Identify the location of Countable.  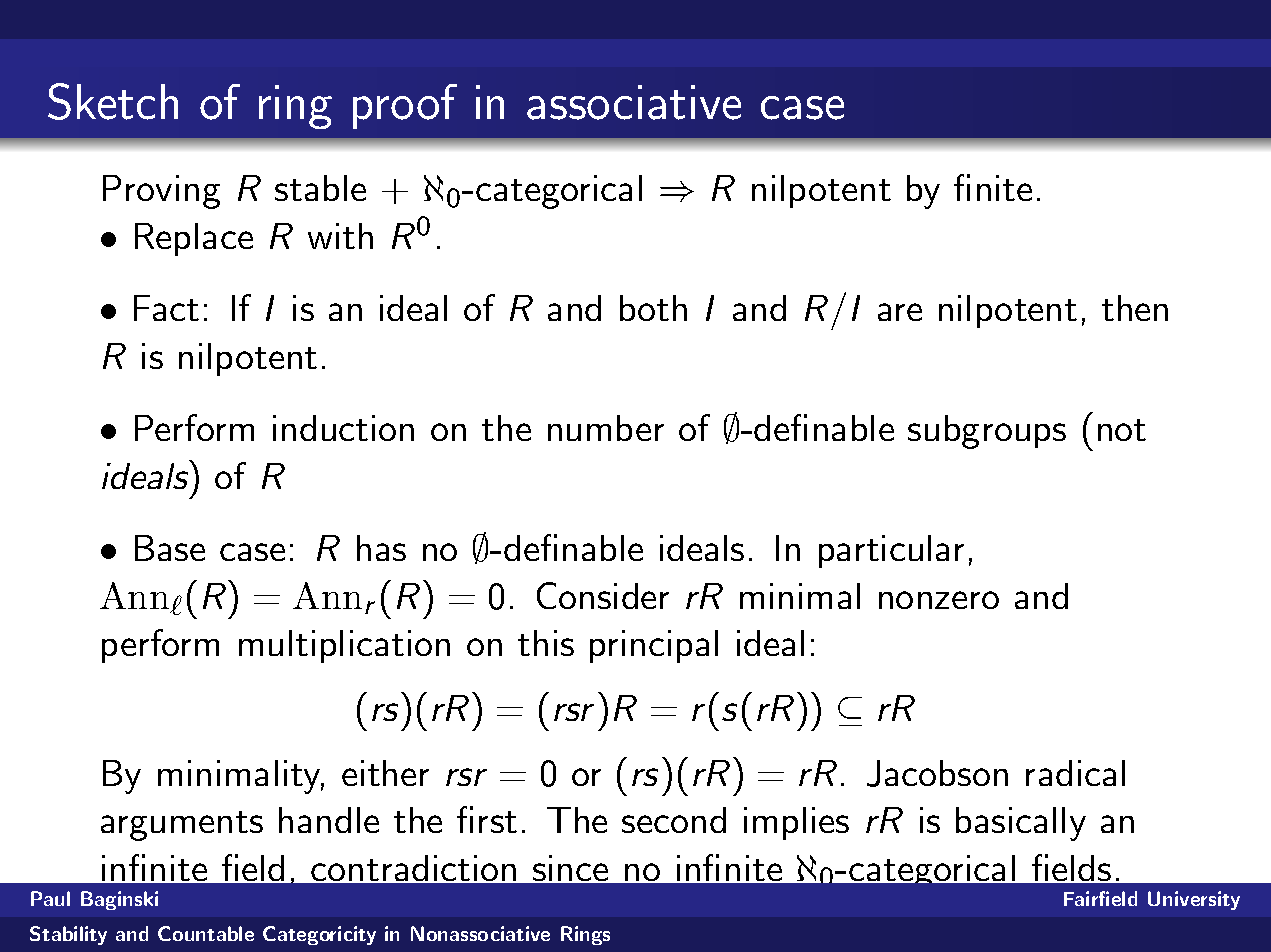
(206, 933).
